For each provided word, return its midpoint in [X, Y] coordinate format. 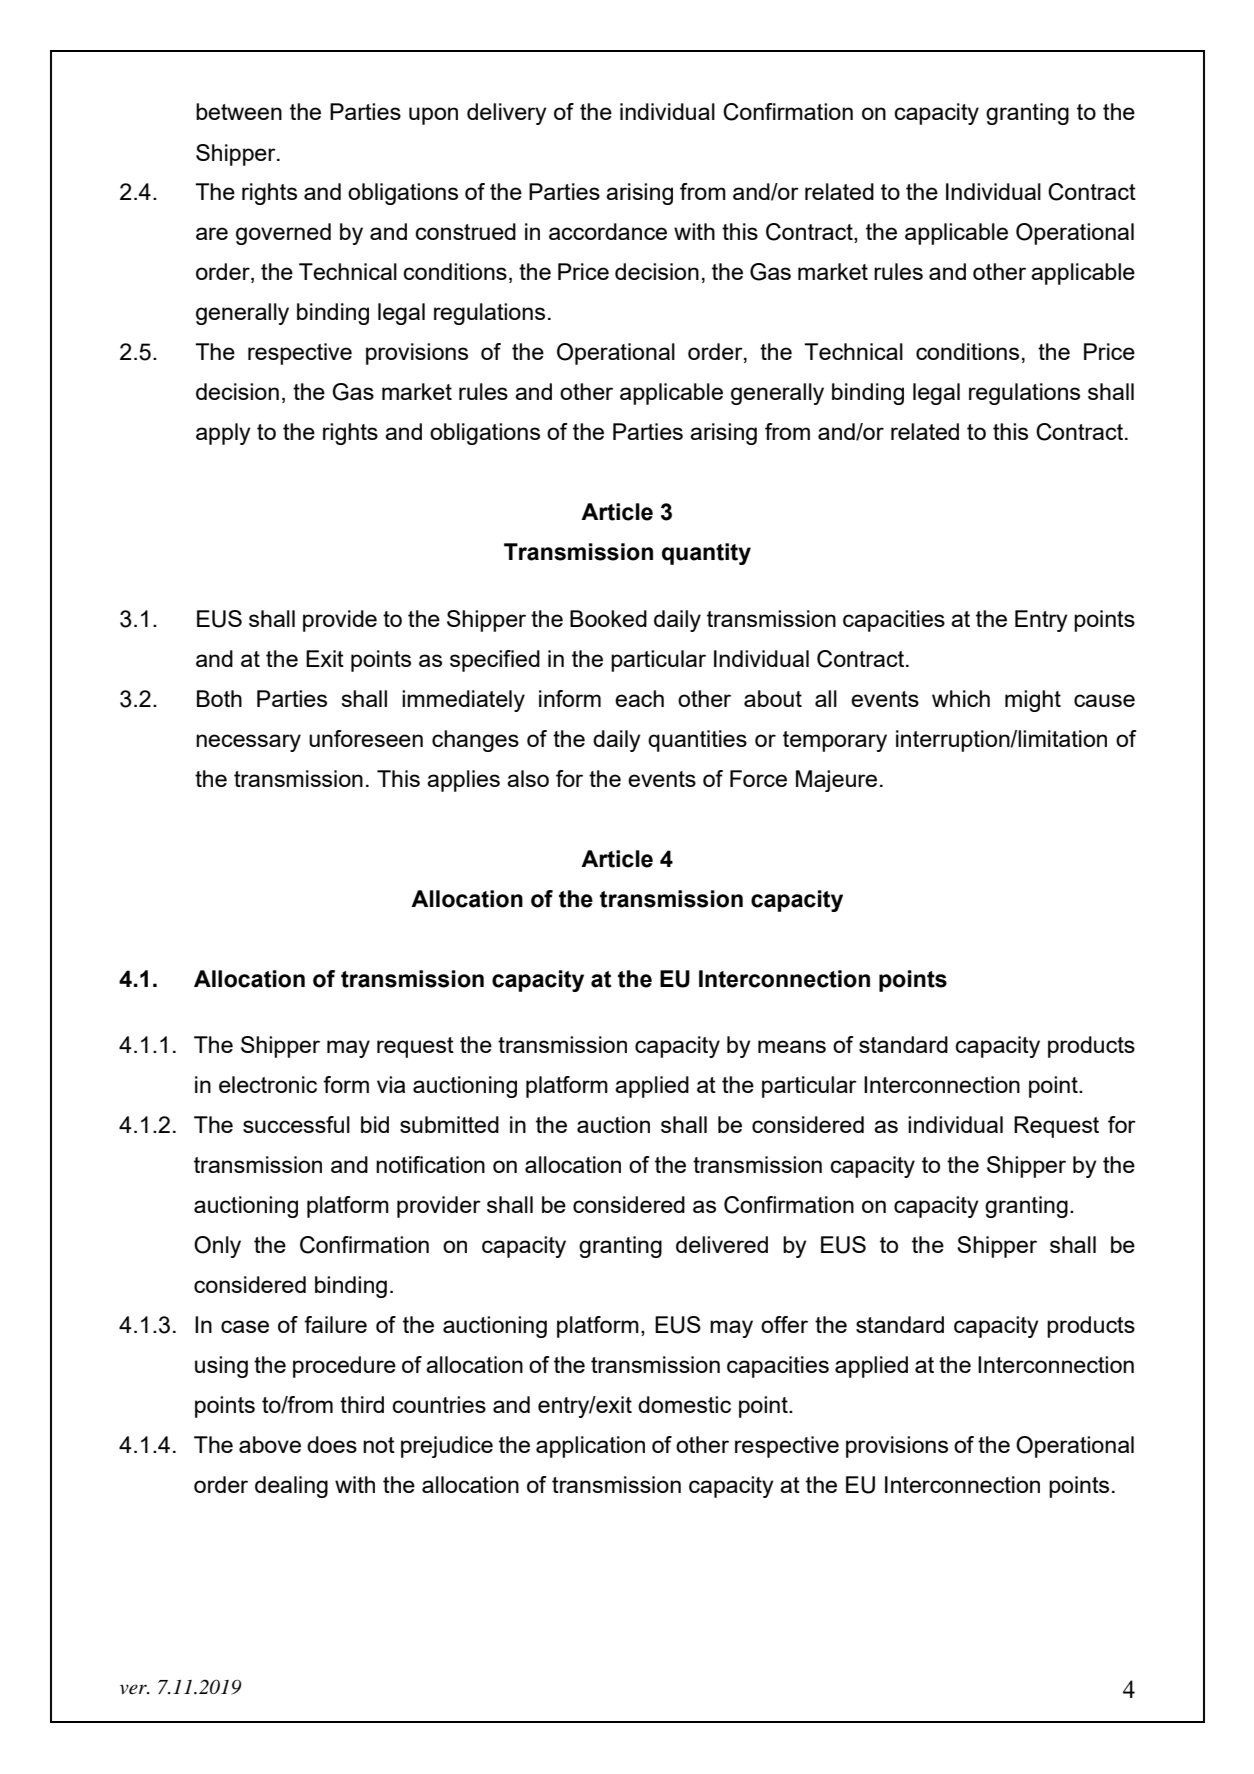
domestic [684, 1404]
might [1033, 701]
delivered [722, 1244]
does [332, 1444]
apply [223, 434]
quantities [697, 741]
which [961, 698]
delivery [507, 114]
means [792, 1046]
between [239, 111]
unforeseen [366, 738]
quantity [706, 554]
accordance [608, 231]
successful [296, 1124]
